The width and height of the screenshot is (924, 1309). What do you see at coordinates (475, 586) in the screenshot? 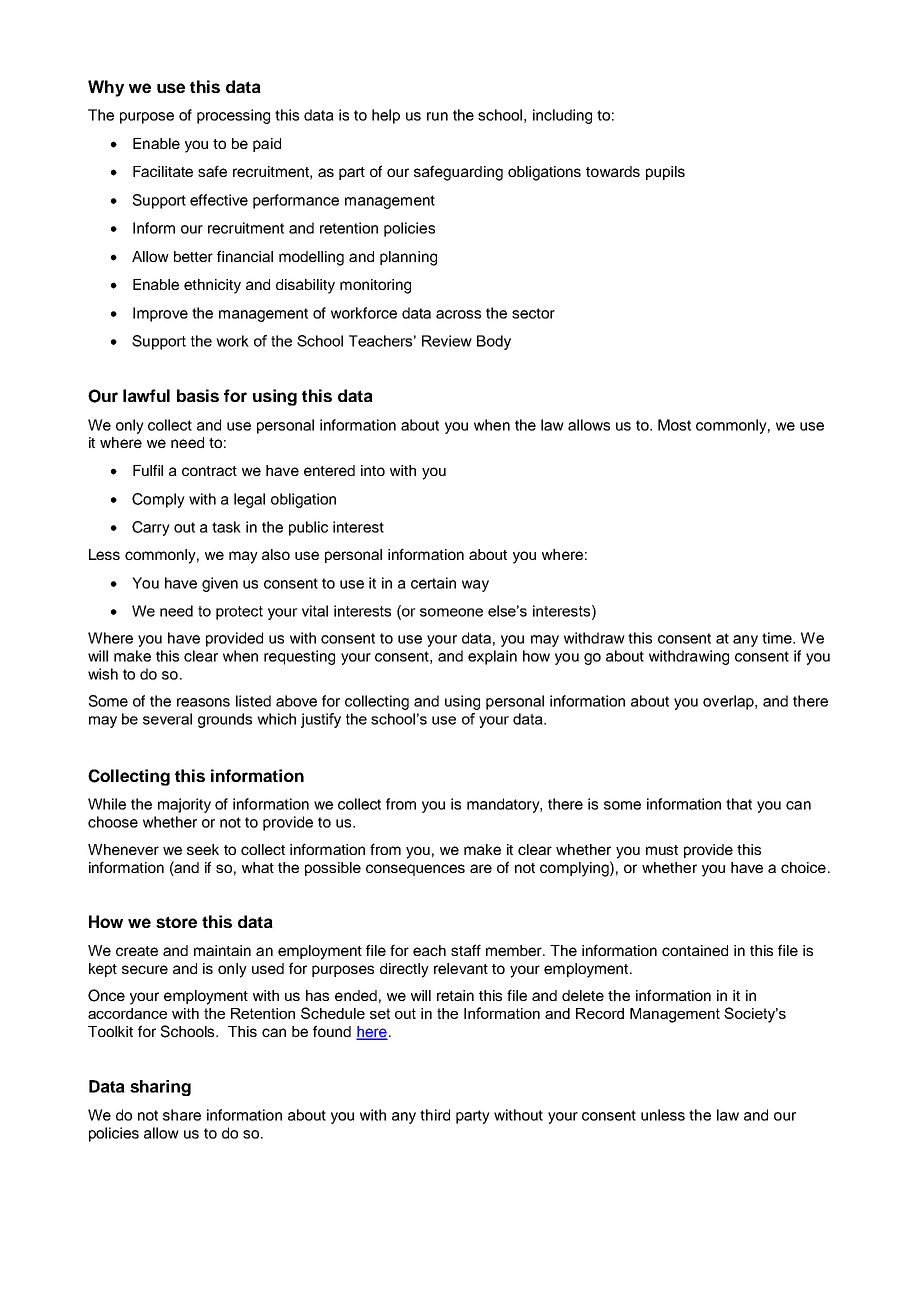
I see `way` at bounding box center [475, 586].
